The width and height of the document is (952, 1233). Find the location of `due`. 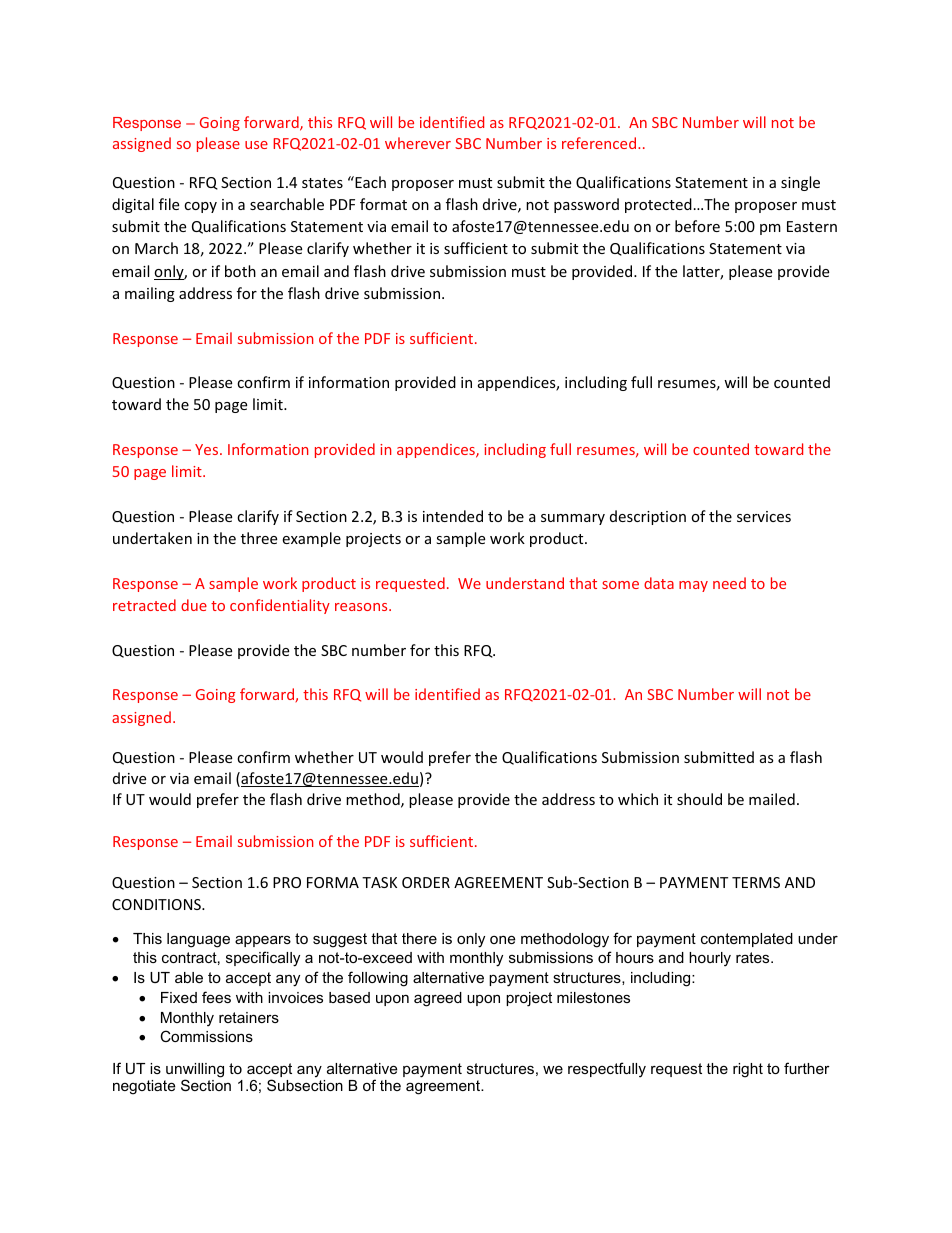

due is located at coordinates (194, 605).
